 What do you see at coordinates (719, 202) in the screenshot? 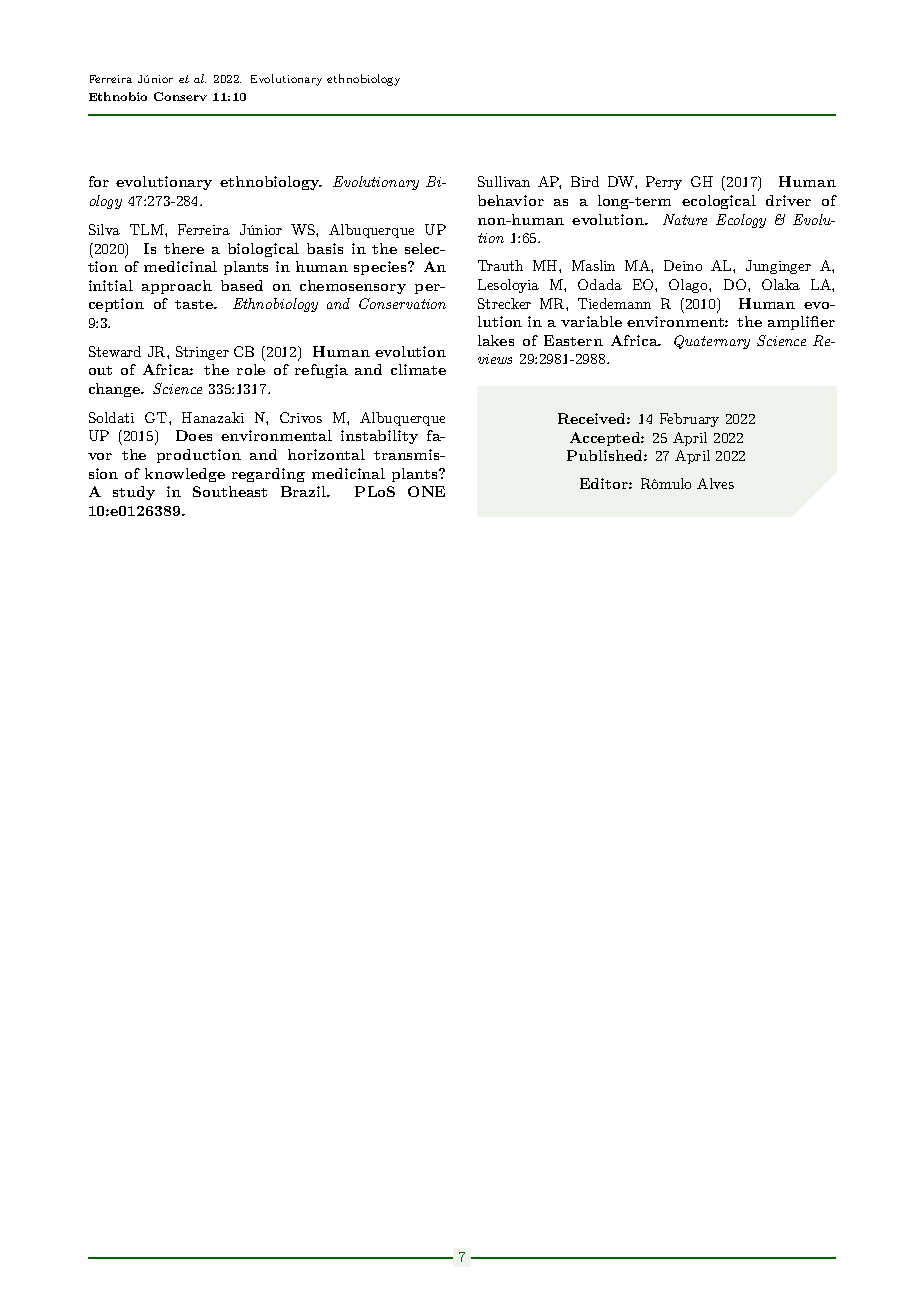
I see `ecological` at bounding box center [719, 202].
